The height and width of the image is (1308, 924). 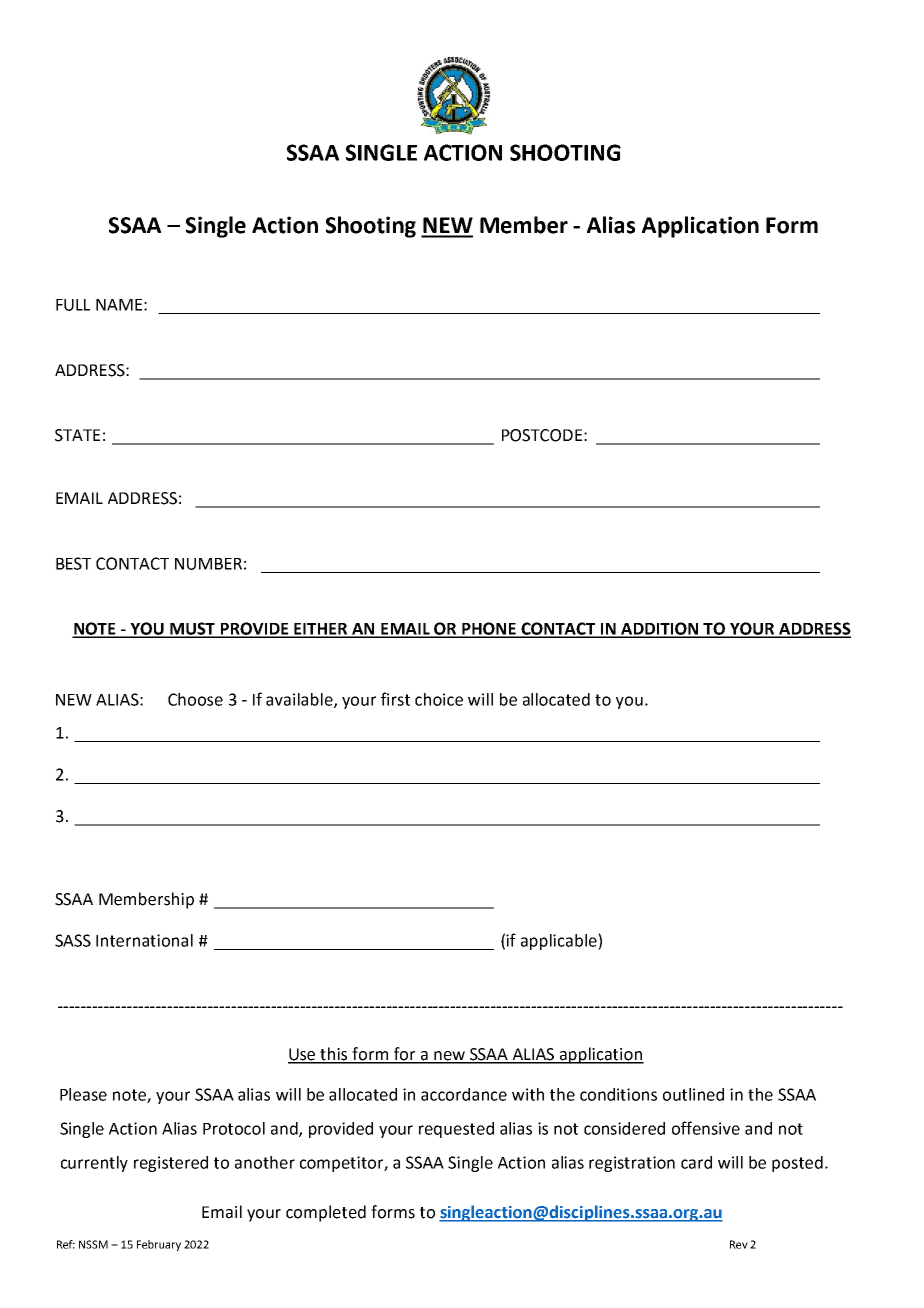 What do you see at coordinates (693, 1094) in the image?
I see `outlined` at bounding box center [693, 1094].
